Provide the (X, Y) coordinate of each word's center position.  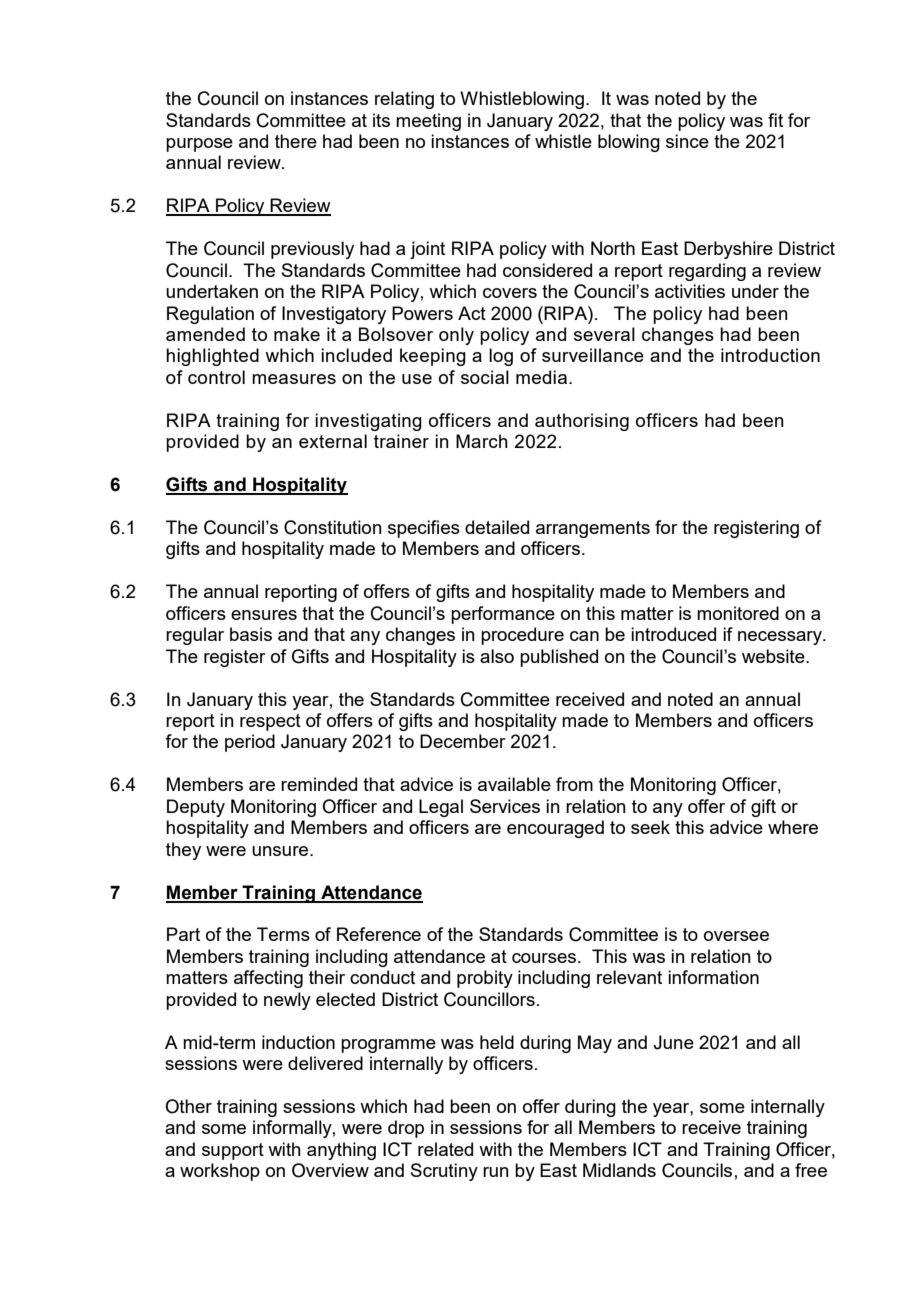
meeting (428, 122)
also (497, 656)
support (233, 1151)
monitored (738, 613)
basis (251, 634)
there (296, 141)
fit (775, 120)
